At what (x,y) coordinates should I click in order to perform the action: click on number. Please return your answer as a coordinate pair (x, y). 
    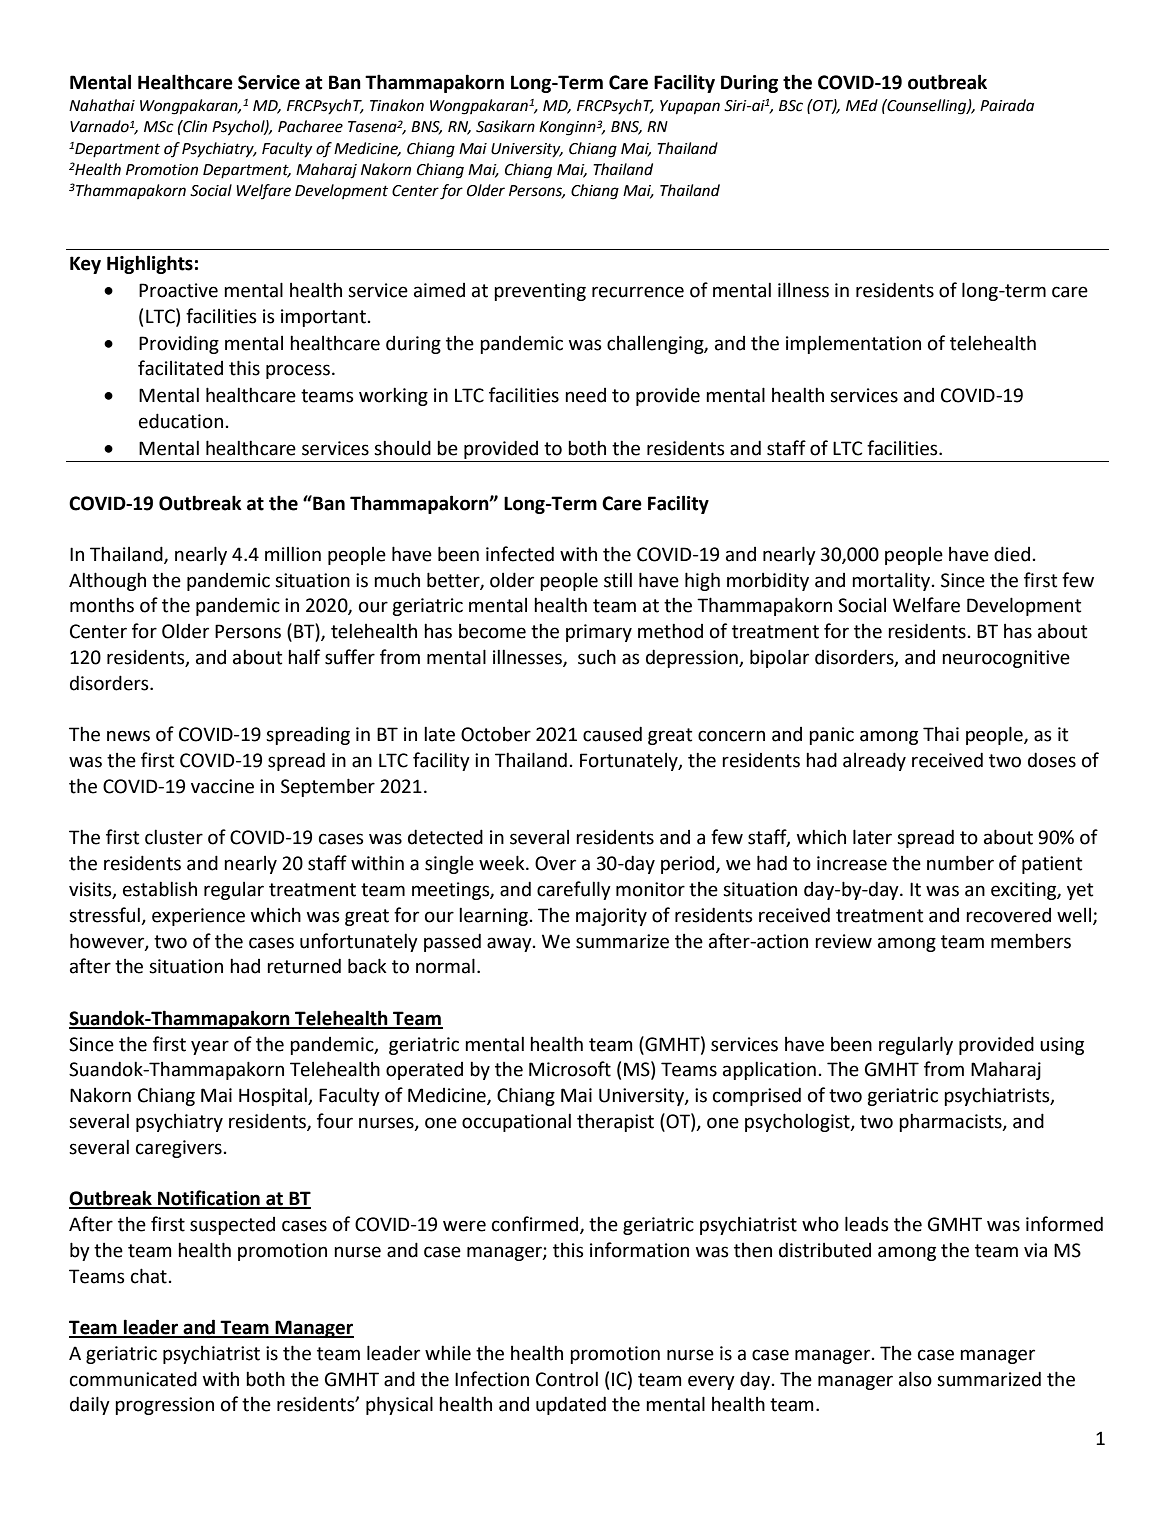
    Looking at the image, I should click on (960, 863).
